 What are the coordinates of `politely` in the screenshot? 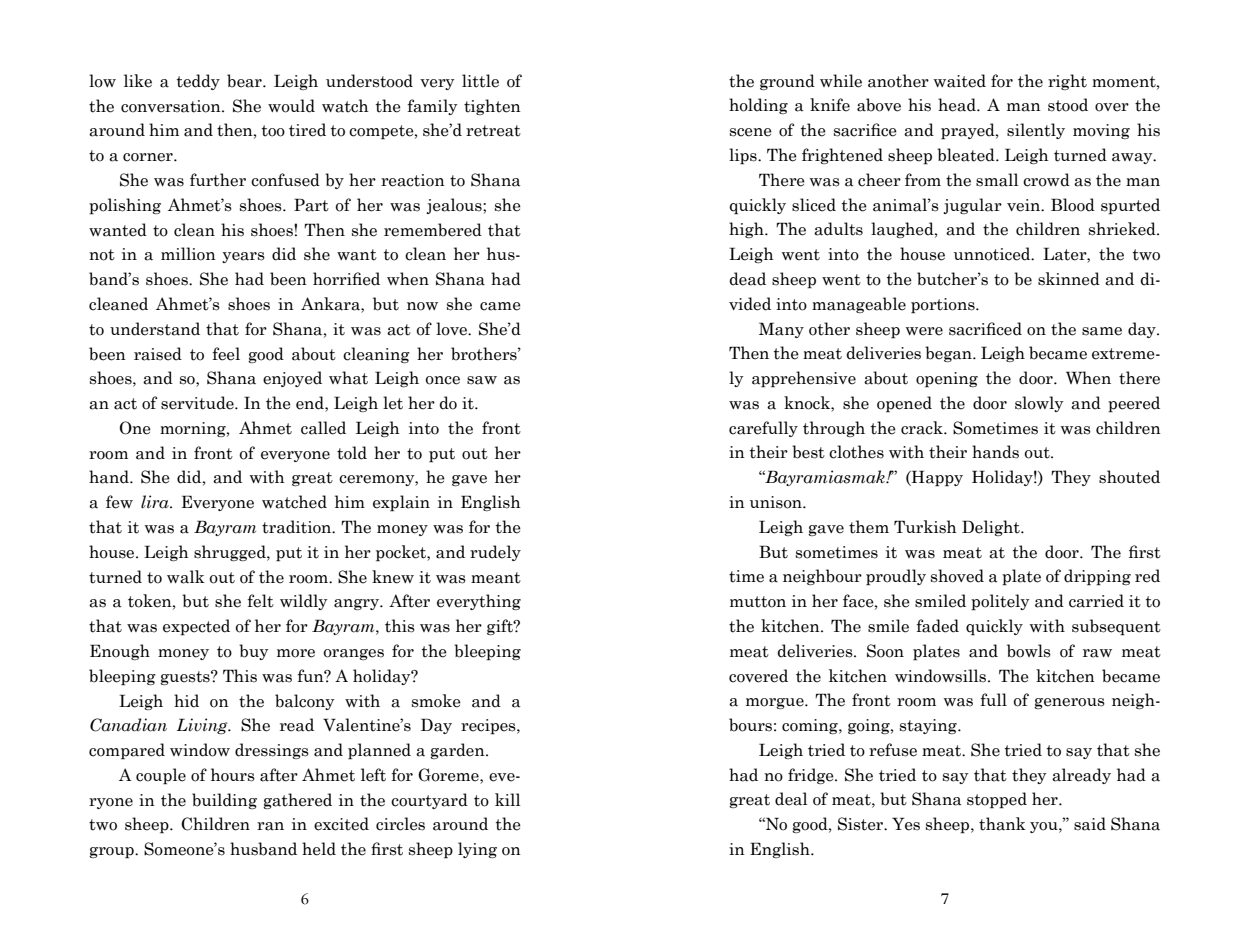 It's located at (1000, 602).
